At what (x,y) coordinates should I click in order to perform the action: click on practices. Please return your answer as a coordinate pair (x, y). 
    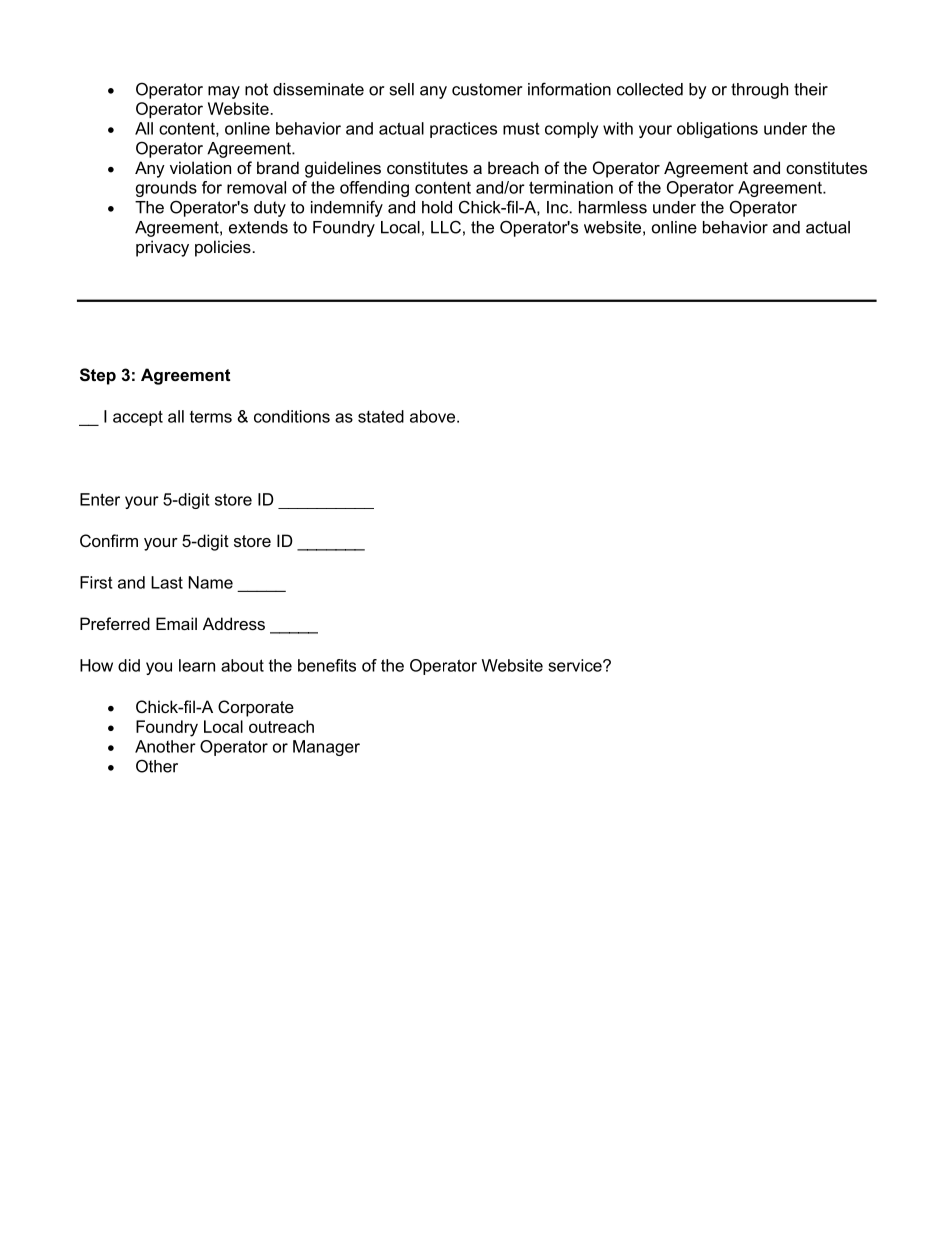
    Looking at the image, I should click on (463, 130).
